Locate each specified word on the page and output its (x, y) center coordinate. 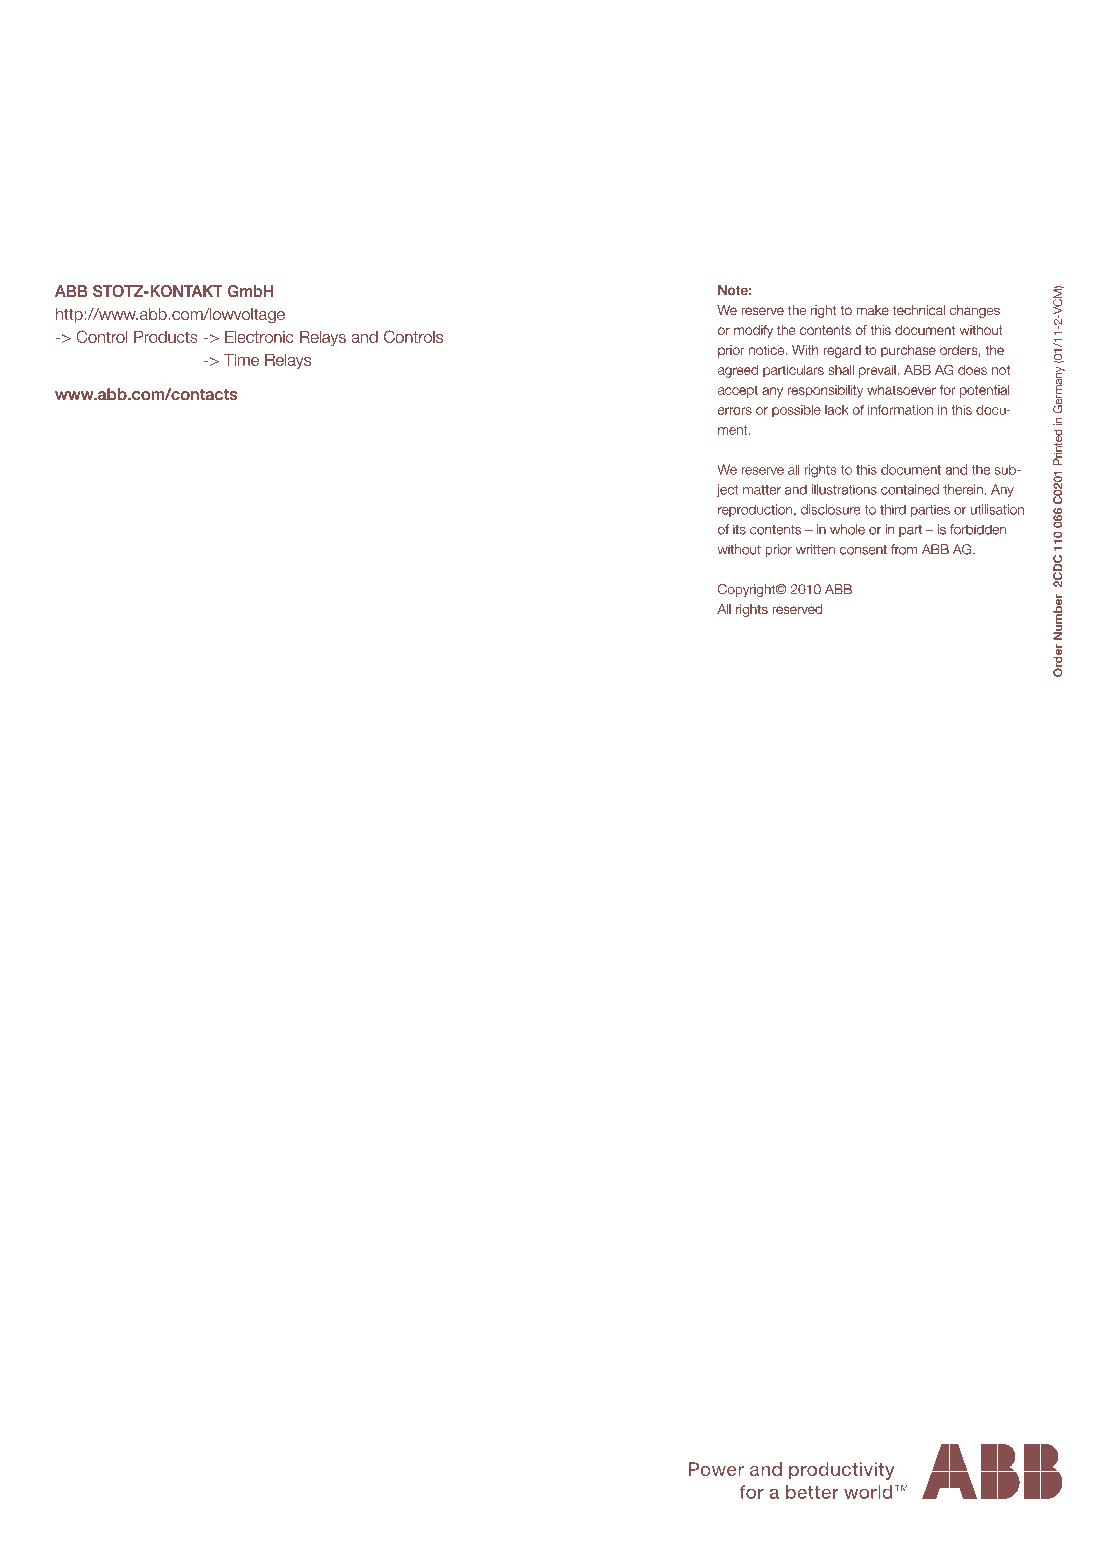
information (900, 409)
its (739, 529)
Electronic (259, 337)
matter (762, 490)
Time (241, 360)
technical (919, 310)
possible (796, 410)
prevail (878, 371)
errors (735, 411)
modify (753, 331)
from (904, 549)
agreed (738, 371)
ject (727, 490)
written (815, 549)
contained (910, 489)
